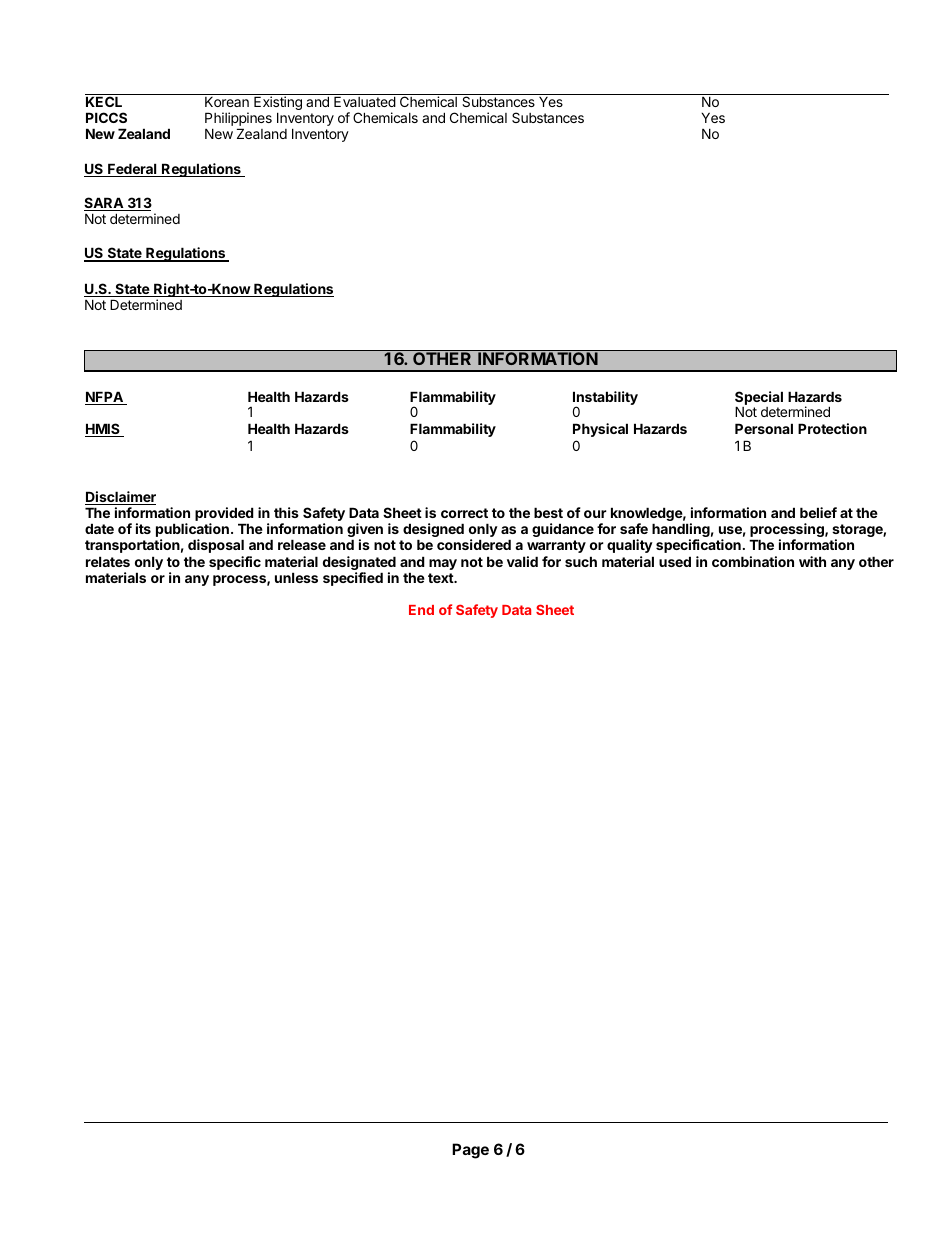 The image size is (952, 1233). What do you see at coordinates (605, 399) in the screenshot?
I see `Instability` at bounding box center [605, 399].
